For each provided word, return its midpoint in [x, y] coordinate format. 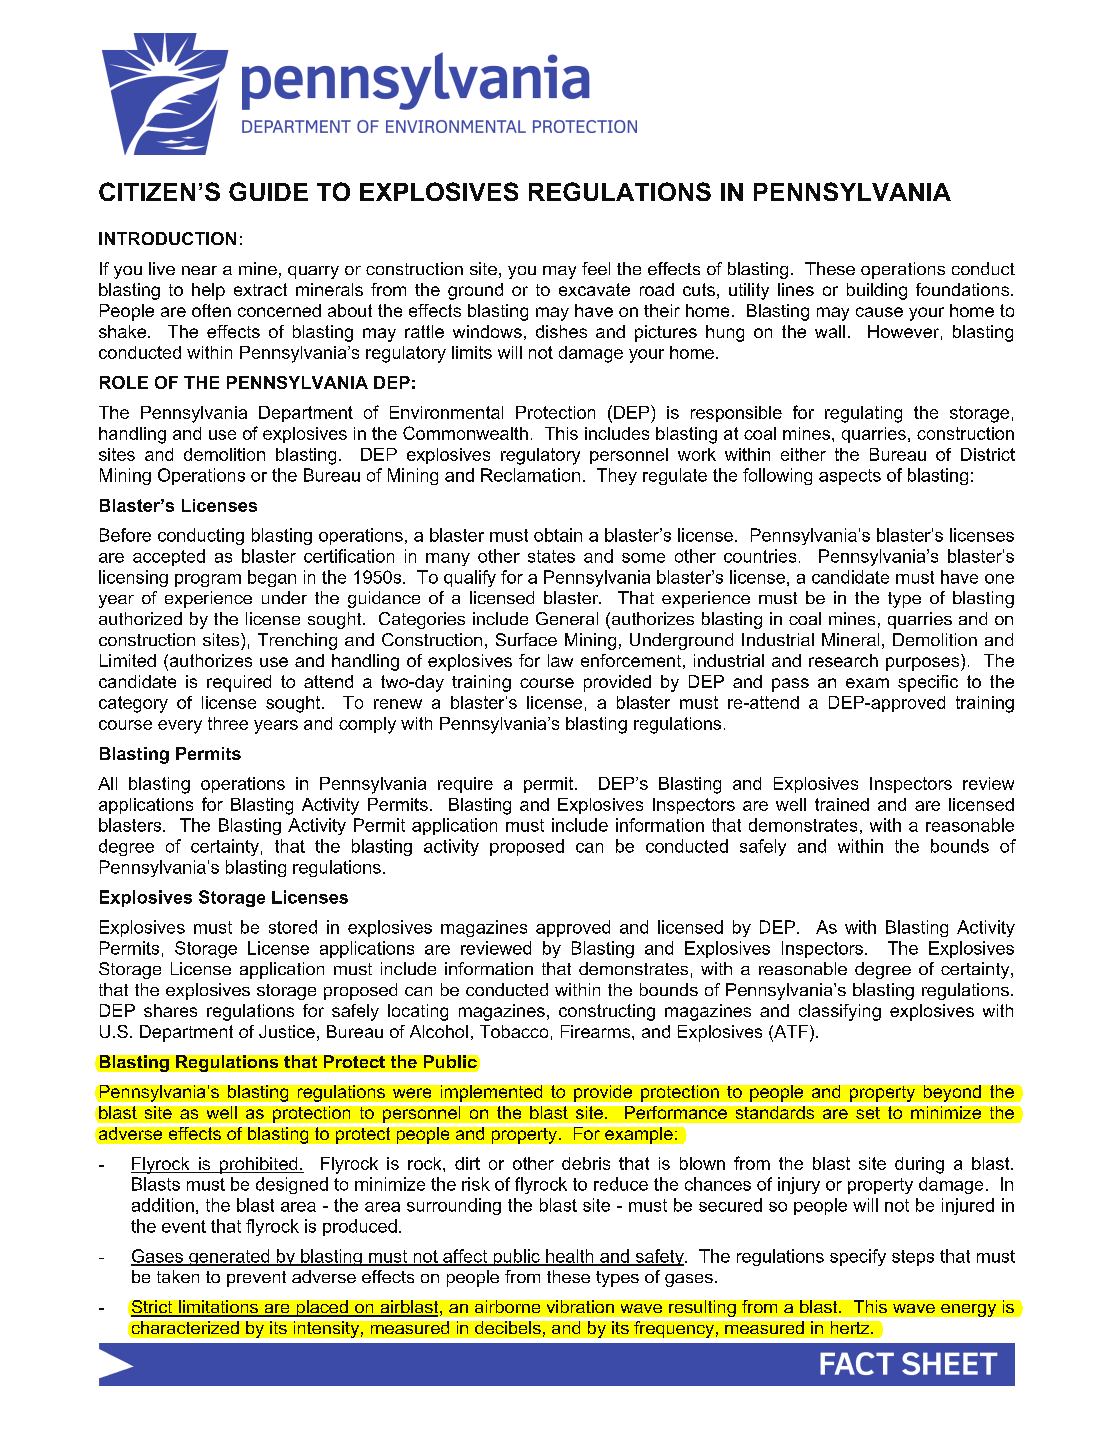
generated [229, 1257]
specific [928, 683]
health [570, 1257]
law [560, 660]
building [877, 291]
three [228, 723]
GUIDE [268, 191]
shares [170, 1010]
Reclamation [530, 475]
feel [596, 268]
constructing [607, 1012]
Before [125, 535]
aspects [850, 477]
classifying [840, 1012]
